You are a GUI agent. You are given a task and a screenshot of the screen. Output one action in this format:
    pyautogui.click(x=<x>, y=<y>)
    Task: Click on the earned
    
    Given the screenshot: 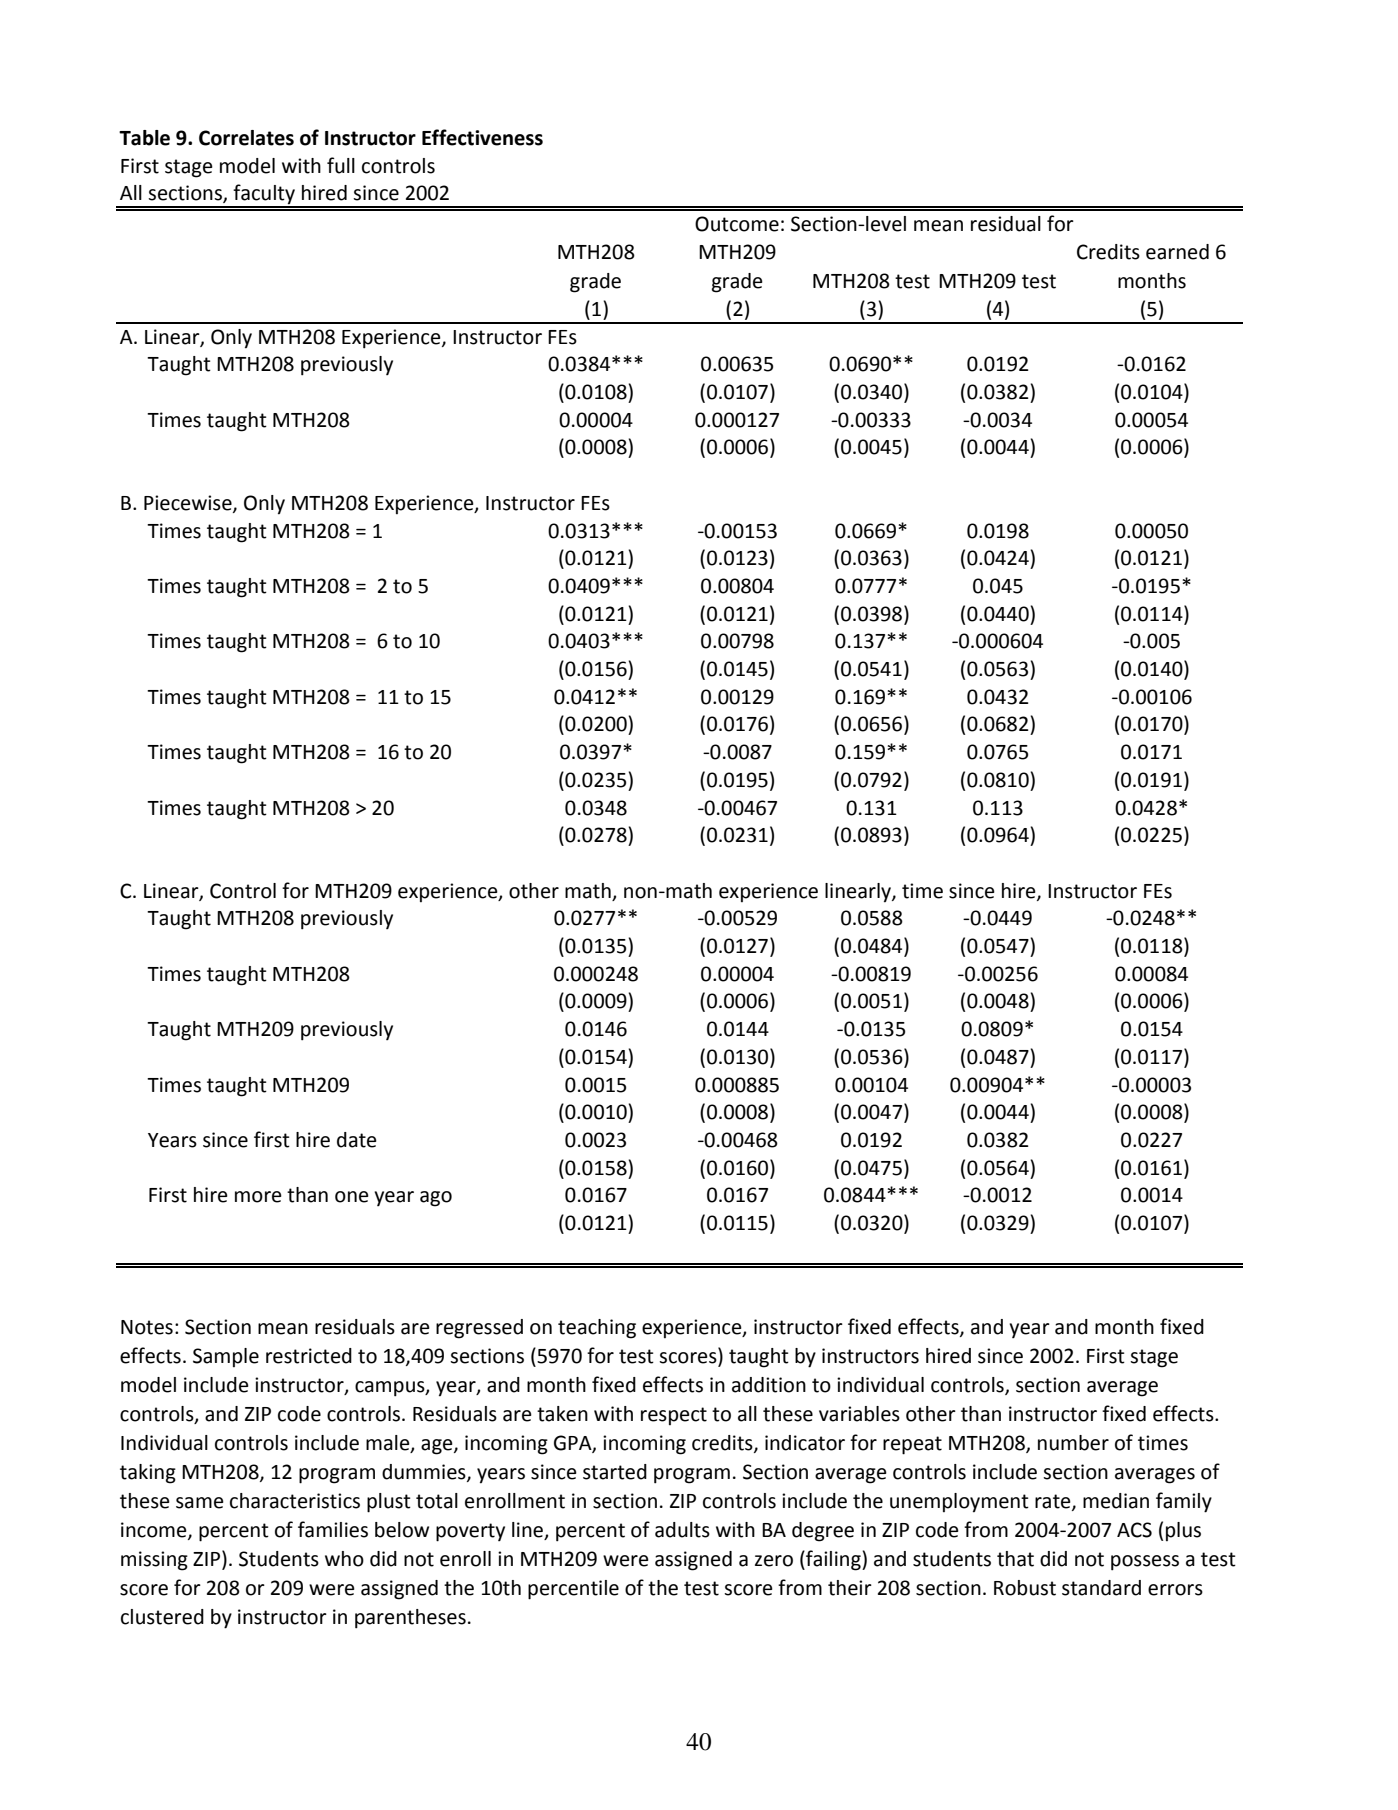 What is the action you would take?
    pyautogui.click(x=1177, y=252)
